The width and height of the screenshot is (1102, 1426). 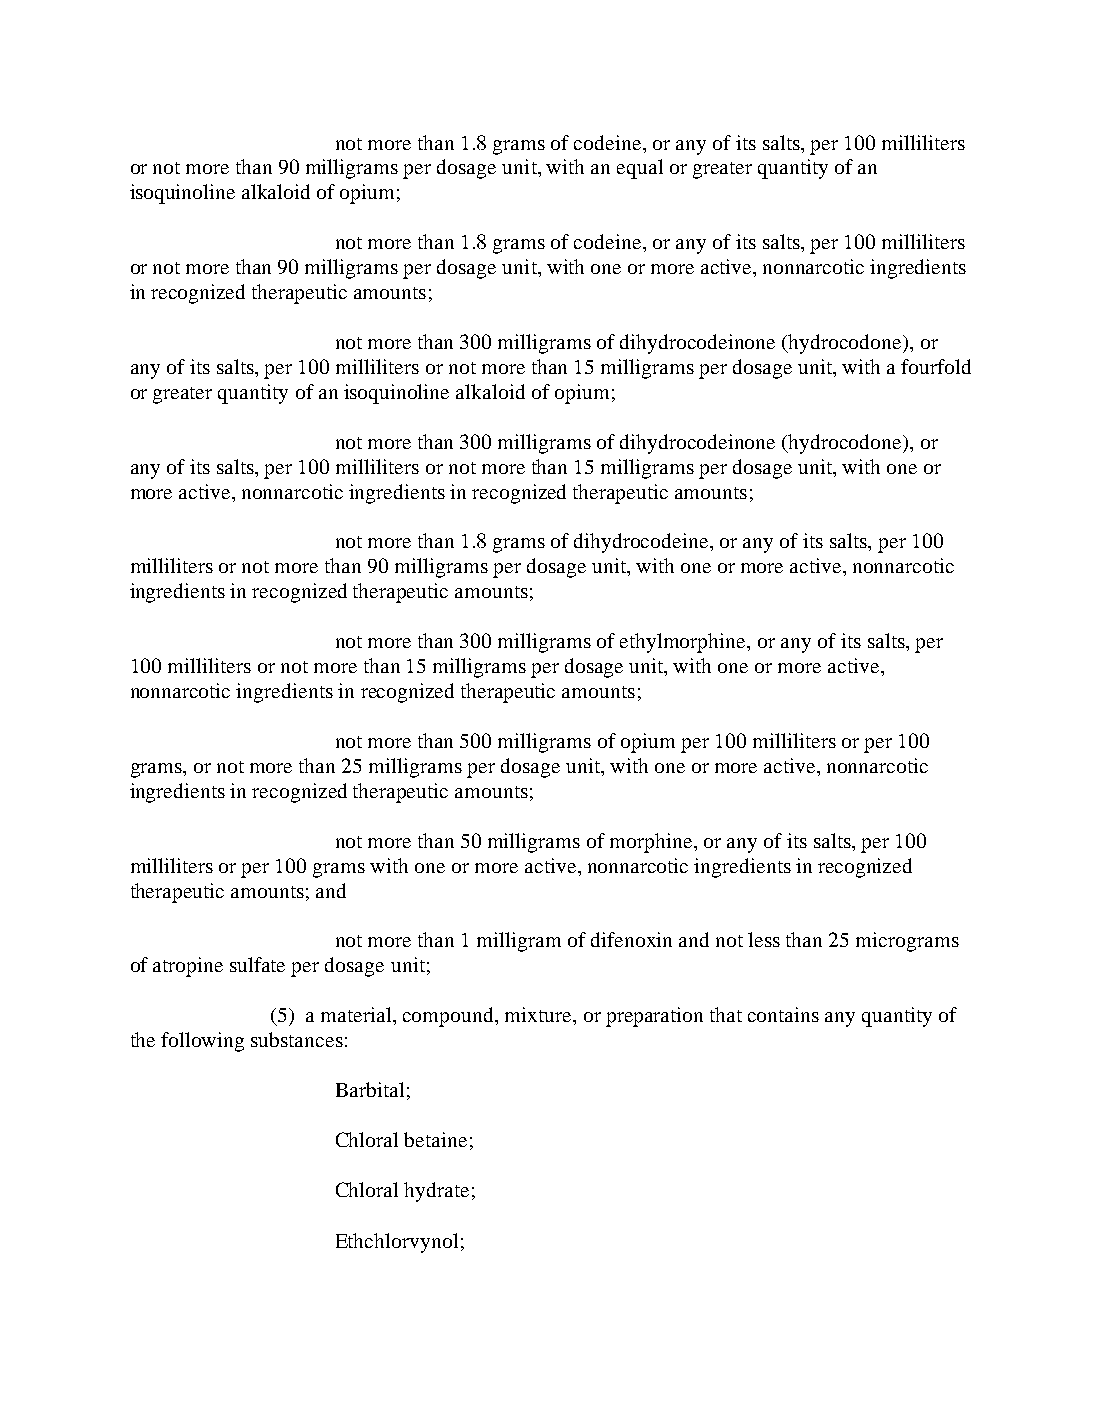 What do you see at coordinates (764, 939) in the screenshot?
I see `less` at bounding box center [764, 939].
